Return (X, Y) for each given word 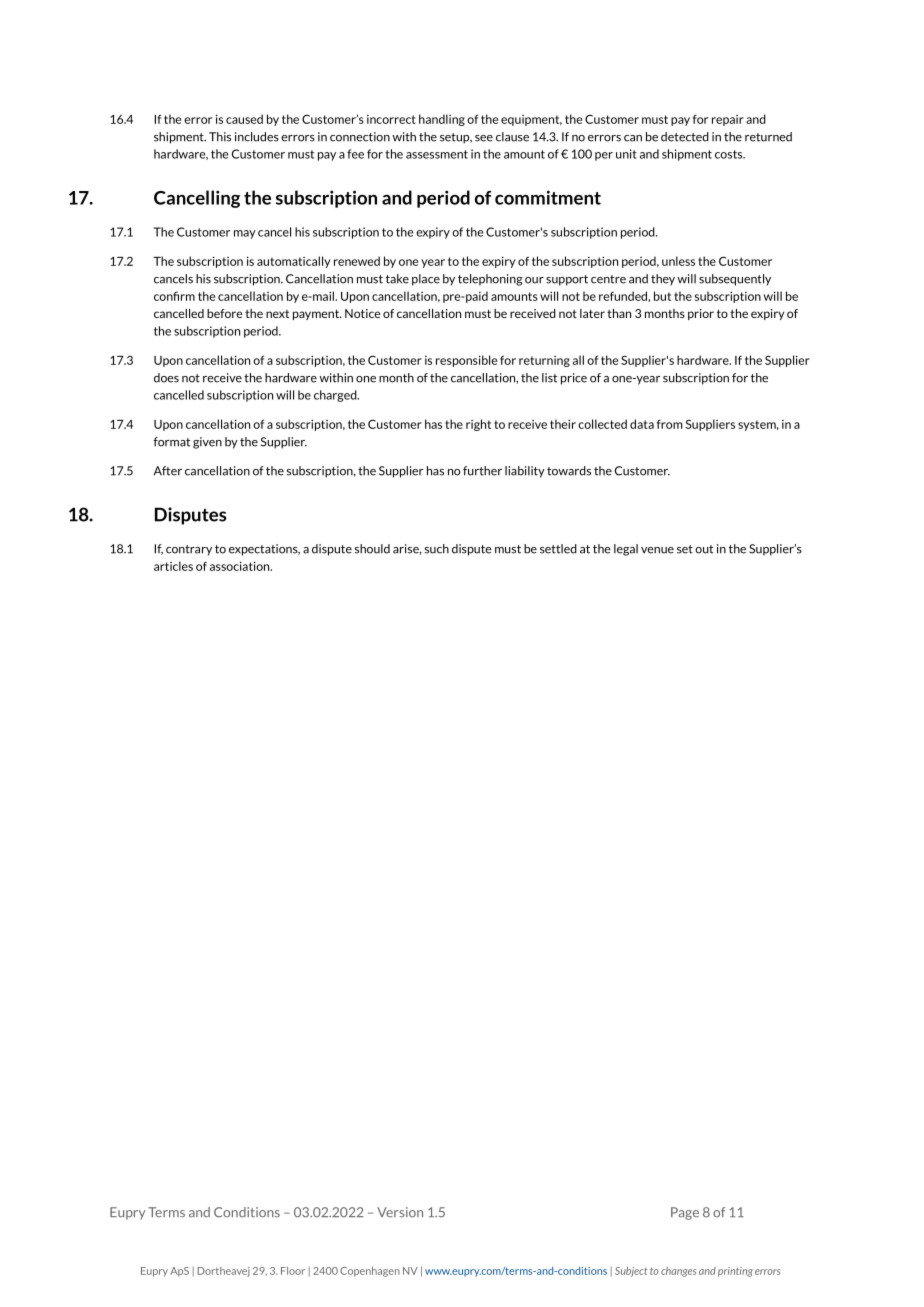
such (437, 549)
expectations (264, 550)
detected (685, 137)
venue (657, 550)
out (704, 549)
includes (257, 137)
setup (456, 138)
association (241, 566)
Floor (293, 1271)
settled (558, 549)
